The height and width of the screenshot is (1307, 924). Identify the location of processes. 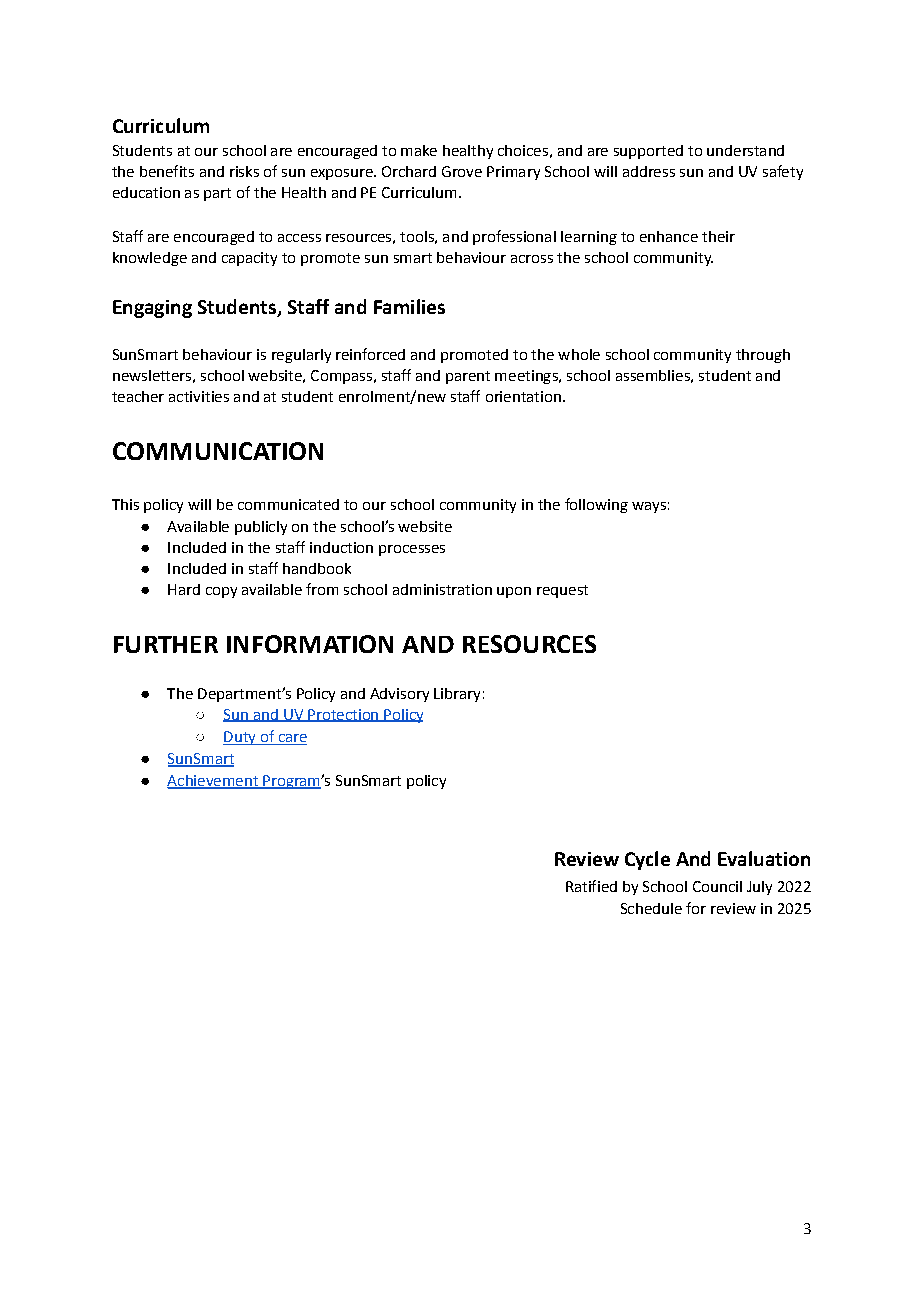
(412, 550).
